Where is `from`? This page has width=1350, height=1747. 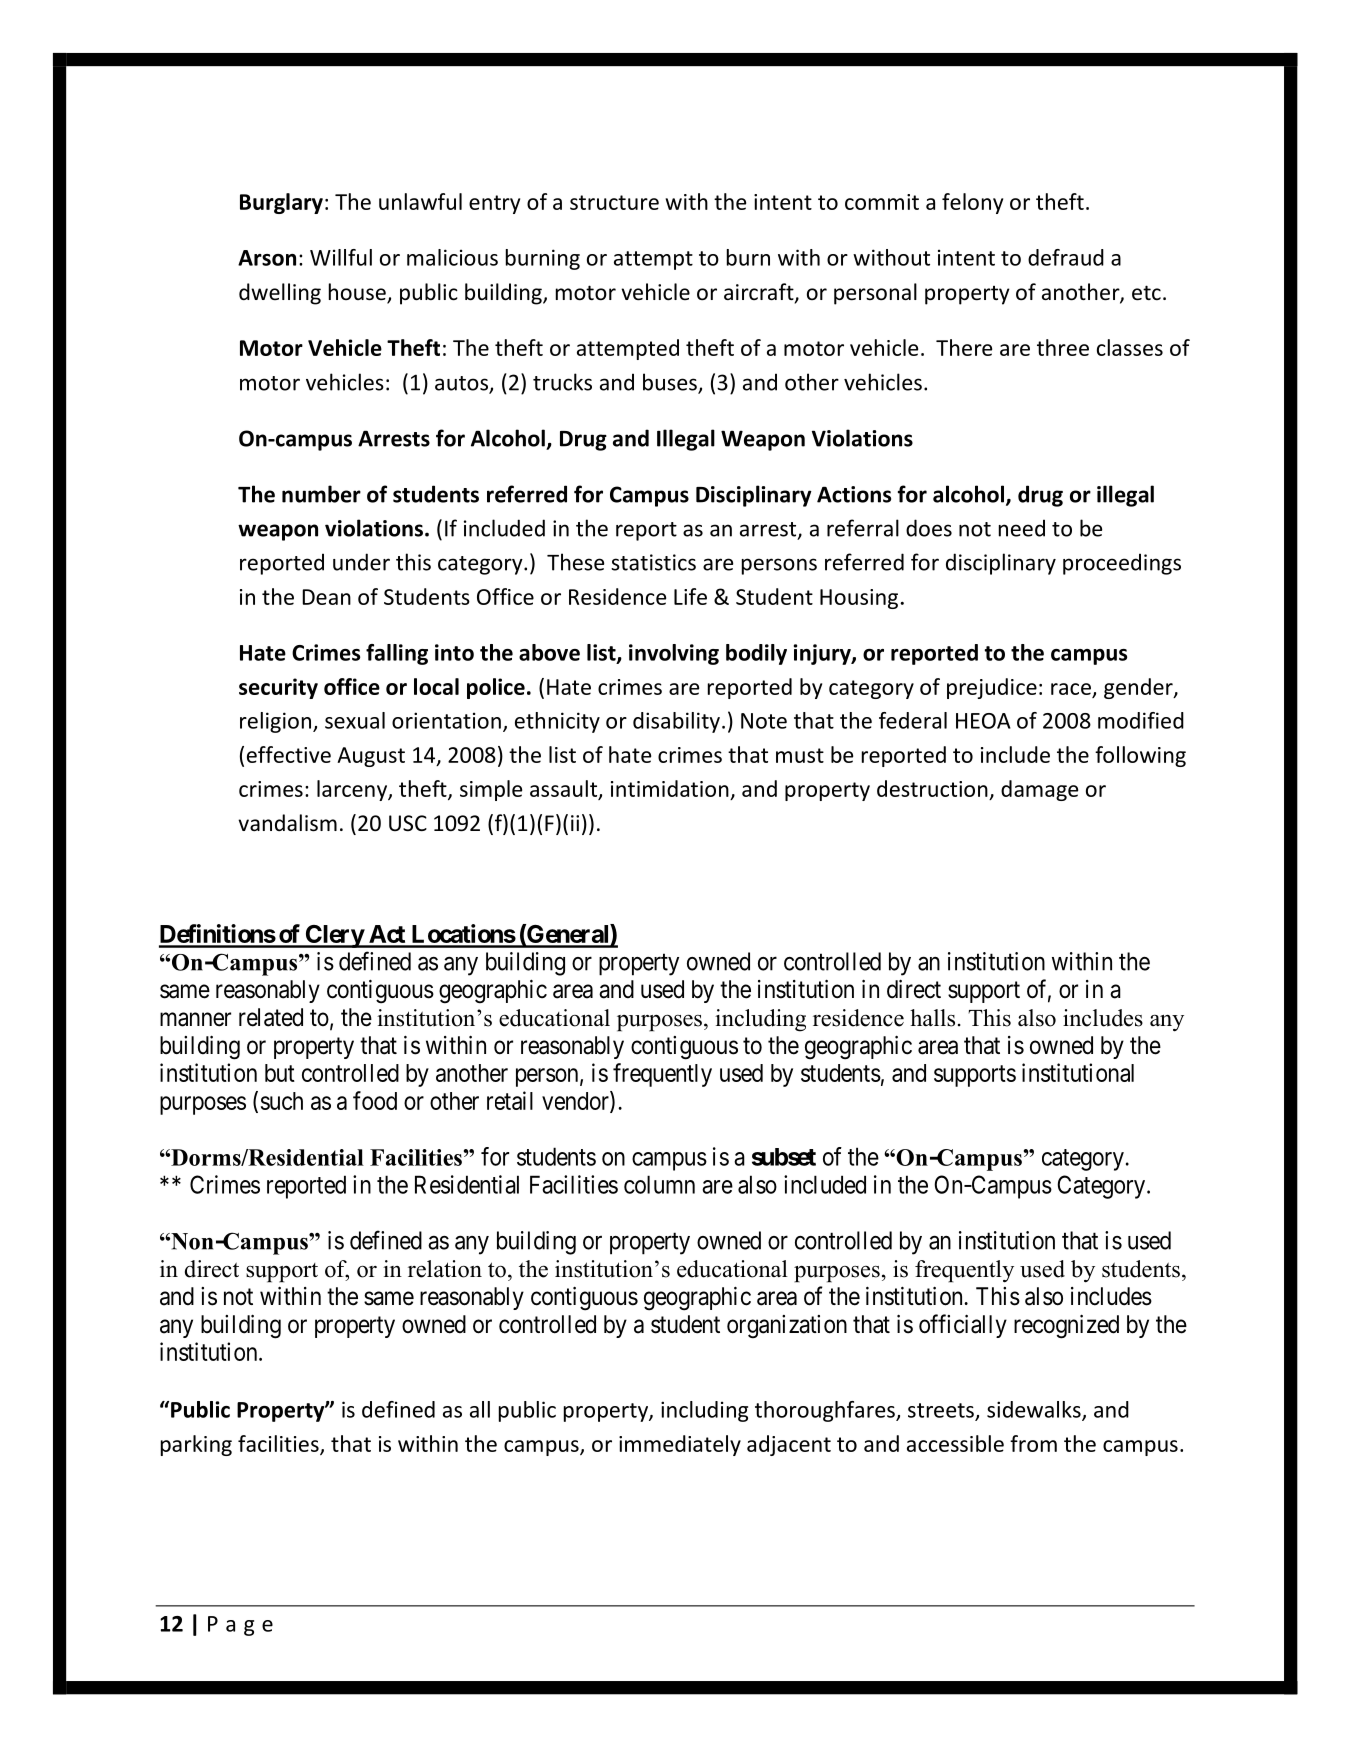 from is located at coordinates (1033, 1443).
